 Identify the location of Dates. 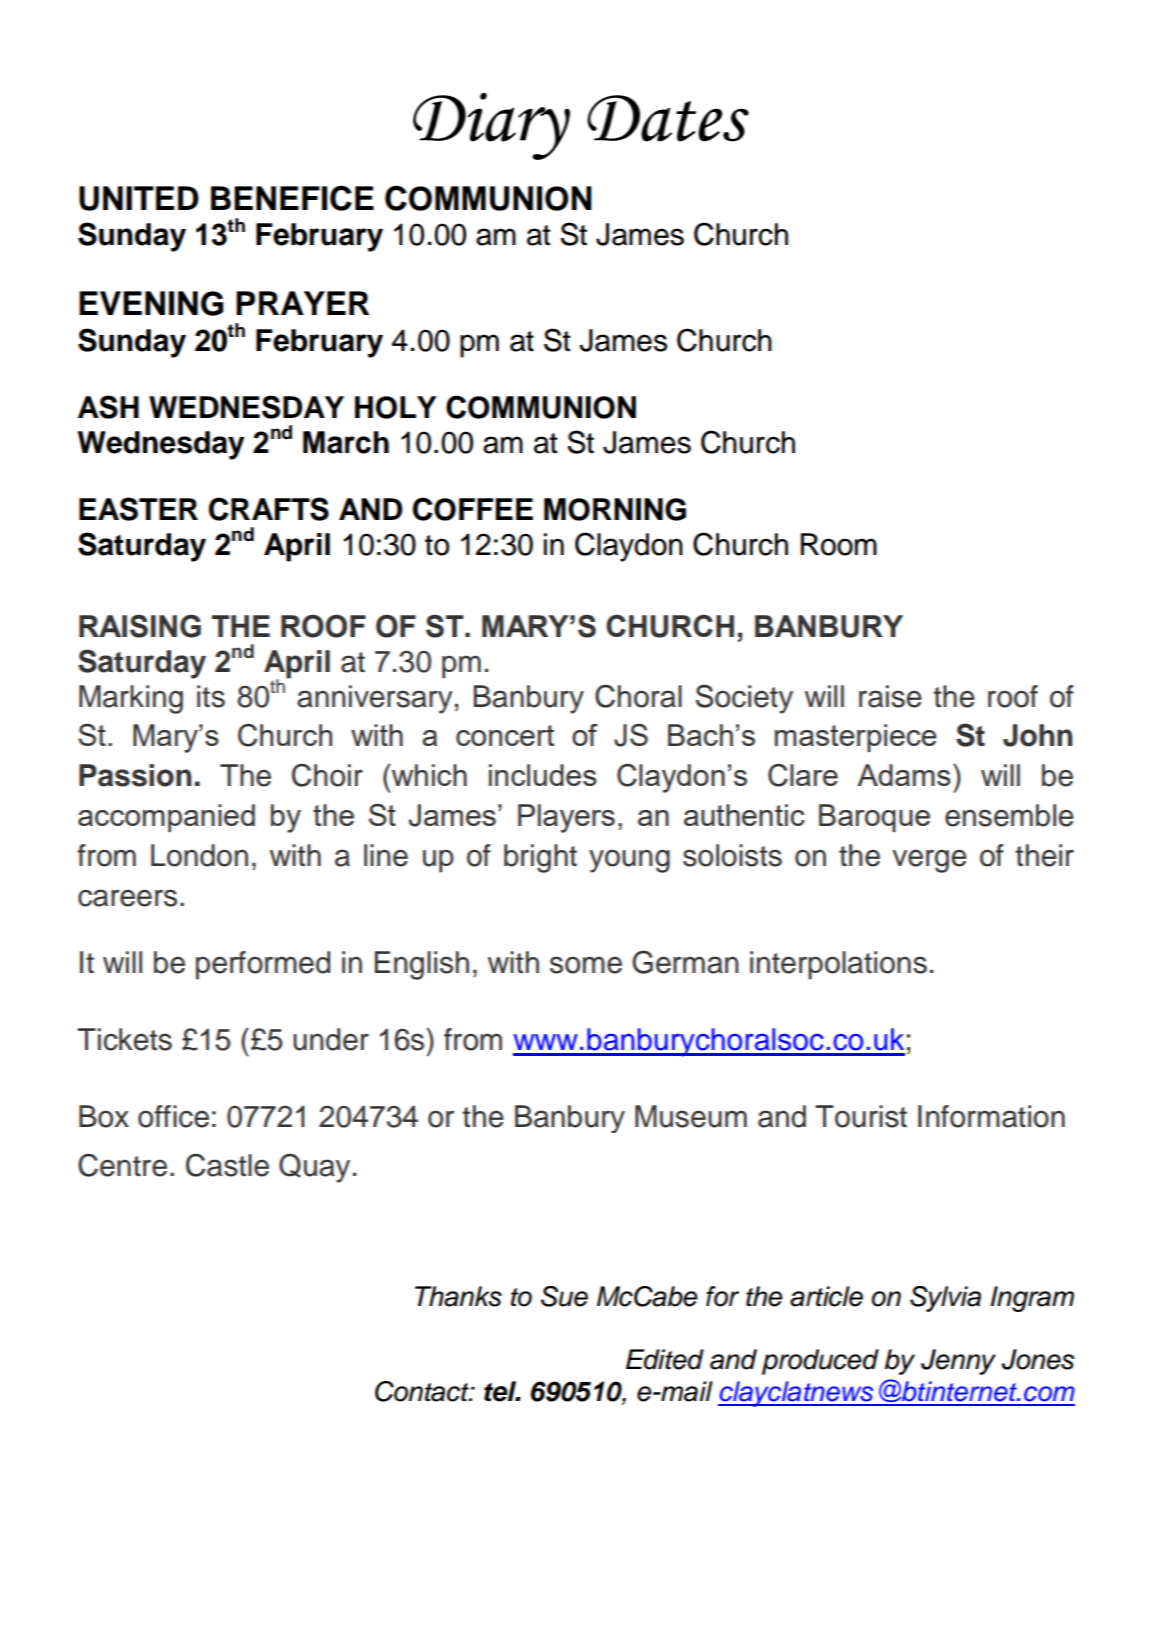
(668, 118).
